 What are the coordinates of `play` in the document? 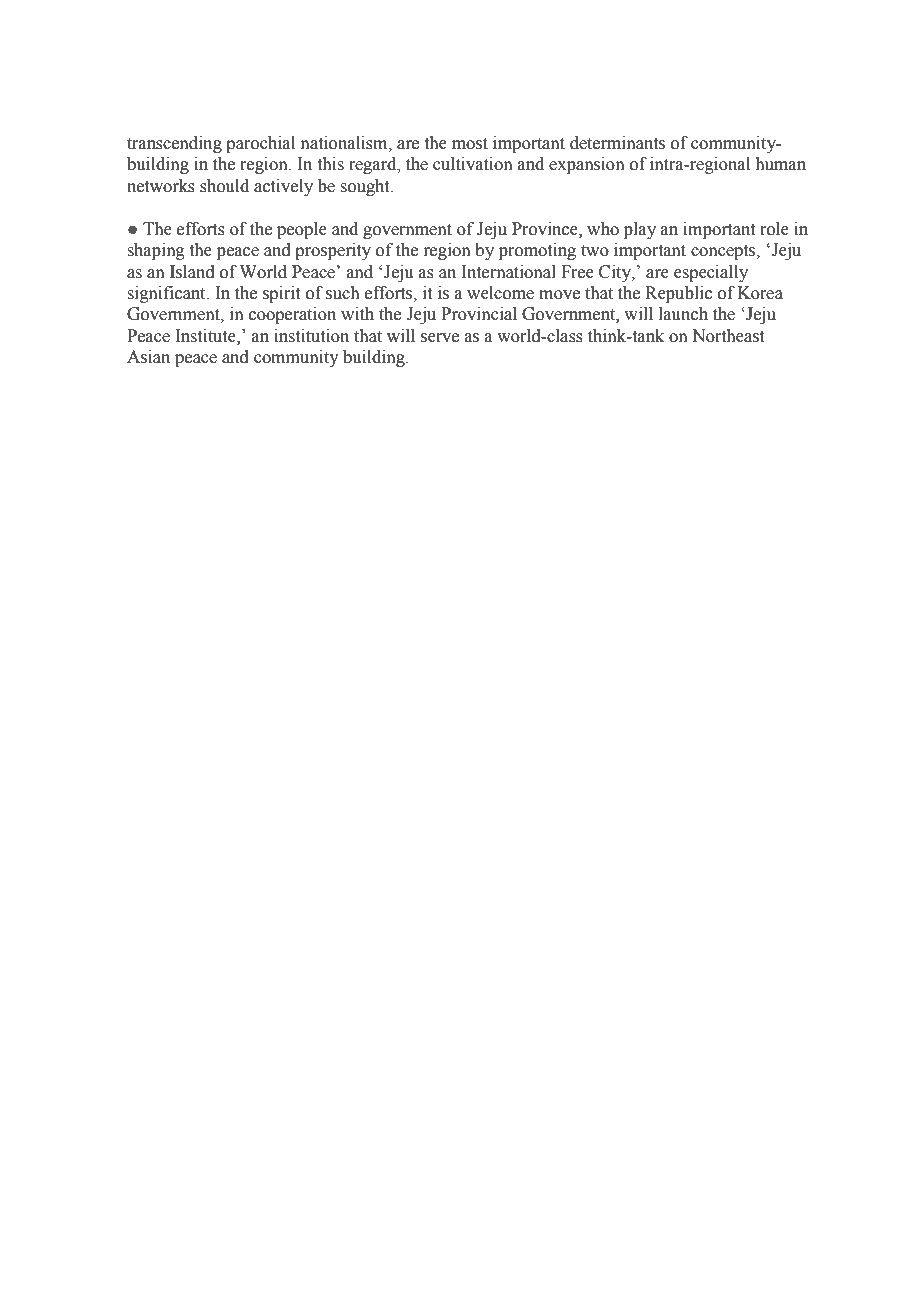 It's located at (640, 230).
